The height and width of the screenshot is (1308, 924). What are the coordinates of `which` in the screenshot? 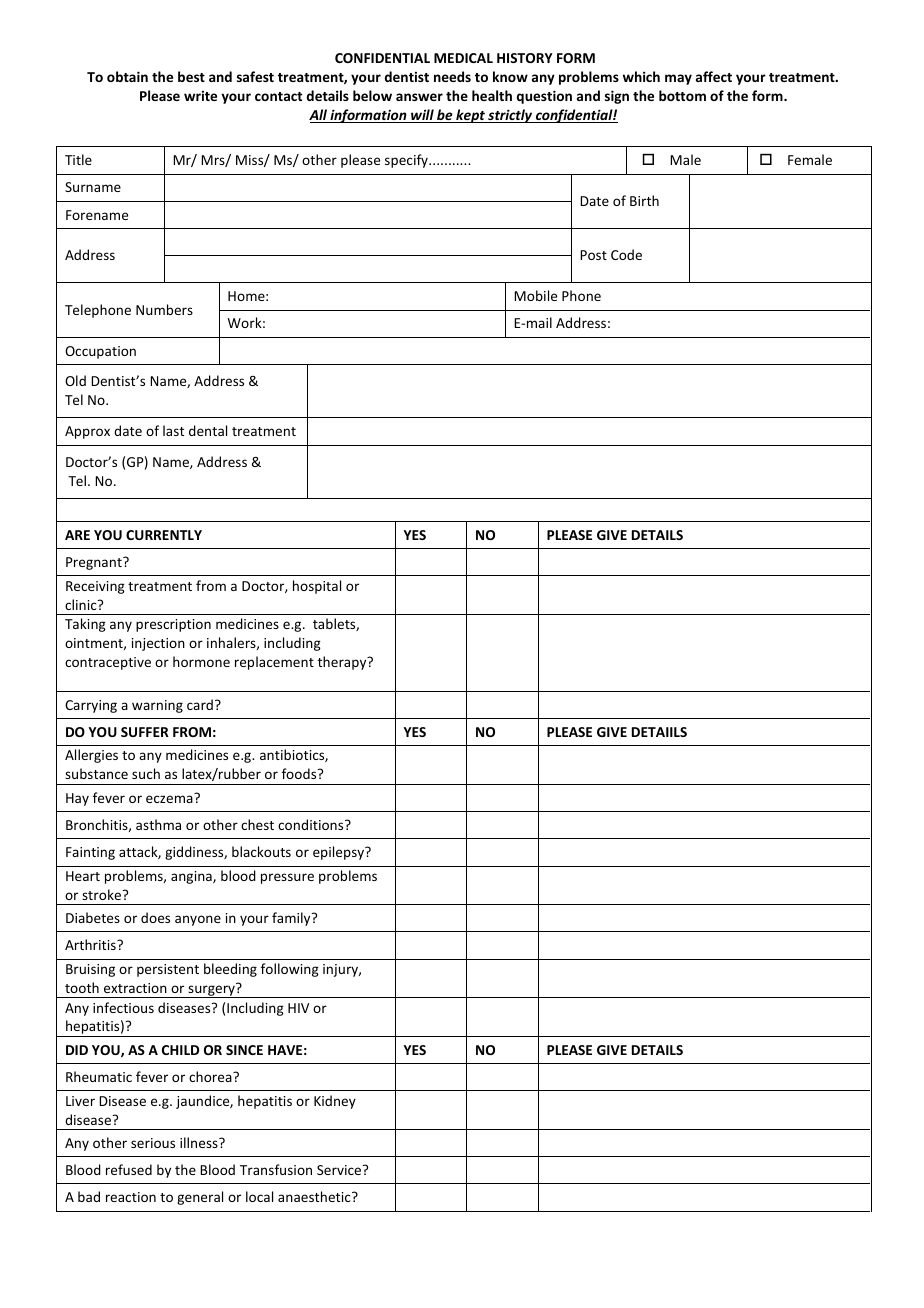 It's located at (641, 76).
